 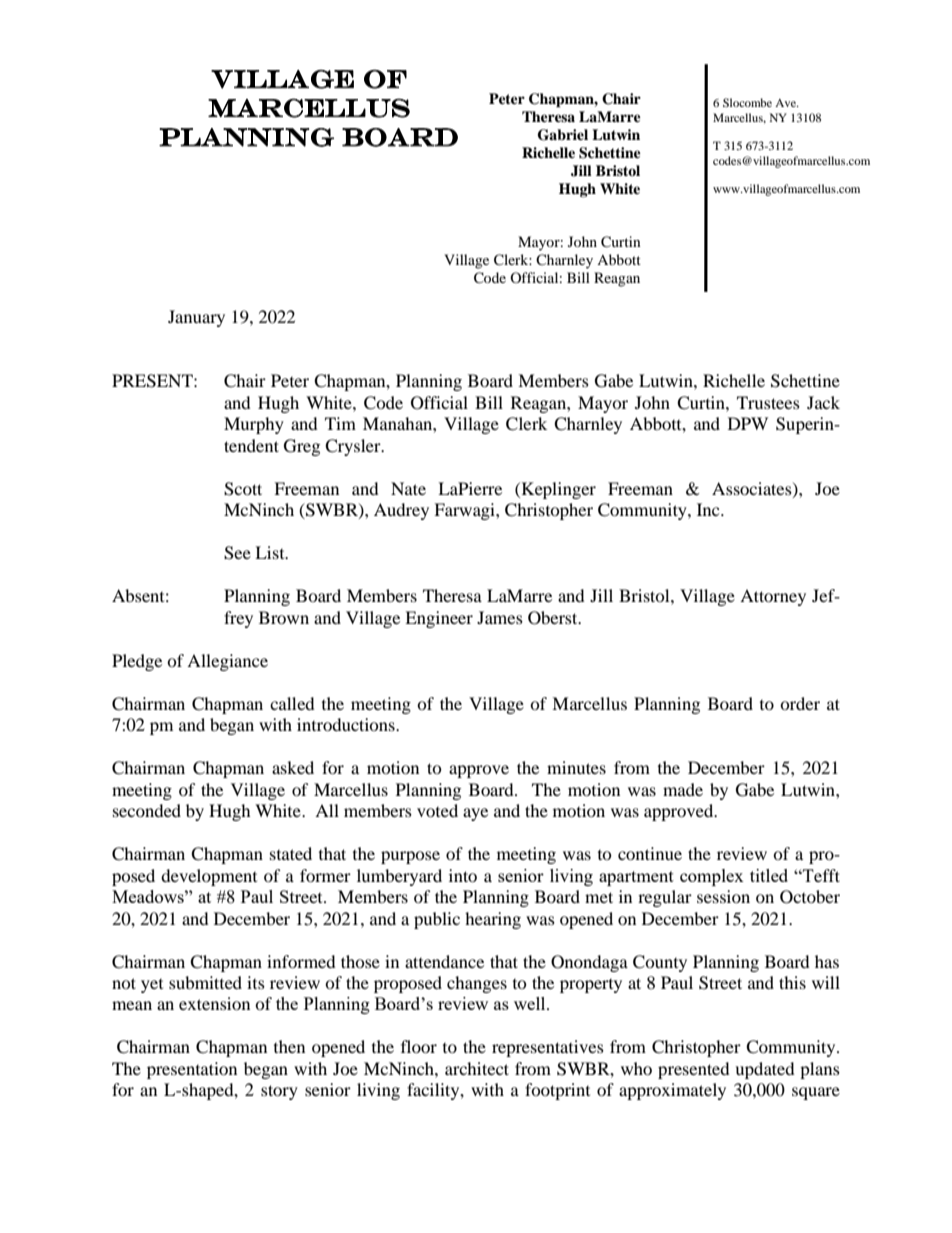 What do you see at coordinates (477, 1068) in the page?
I see `architect` at bounding box center [477, 1068].
